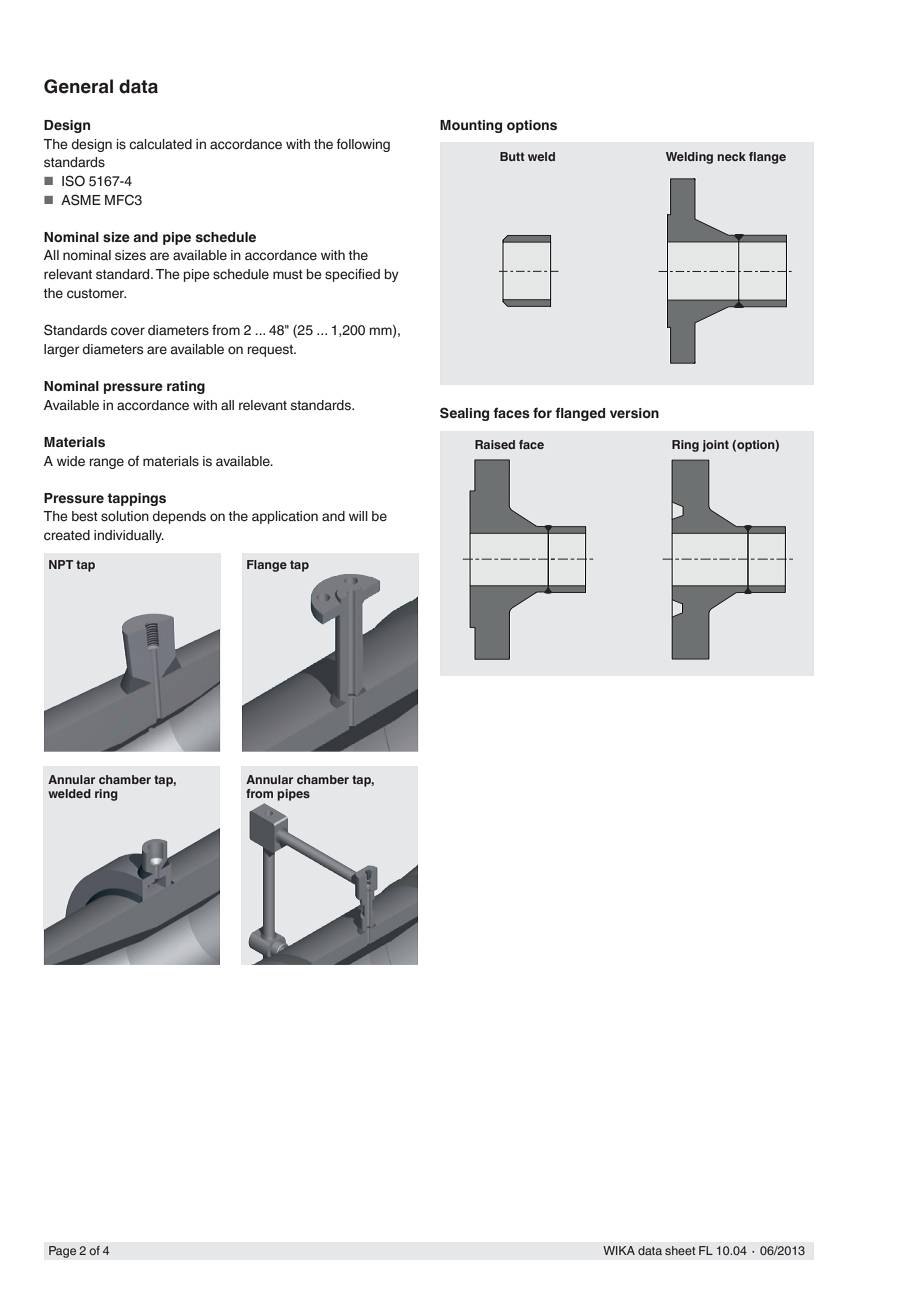 The image size is (924, 1308). I want to click on neck, so click(731, 156).
